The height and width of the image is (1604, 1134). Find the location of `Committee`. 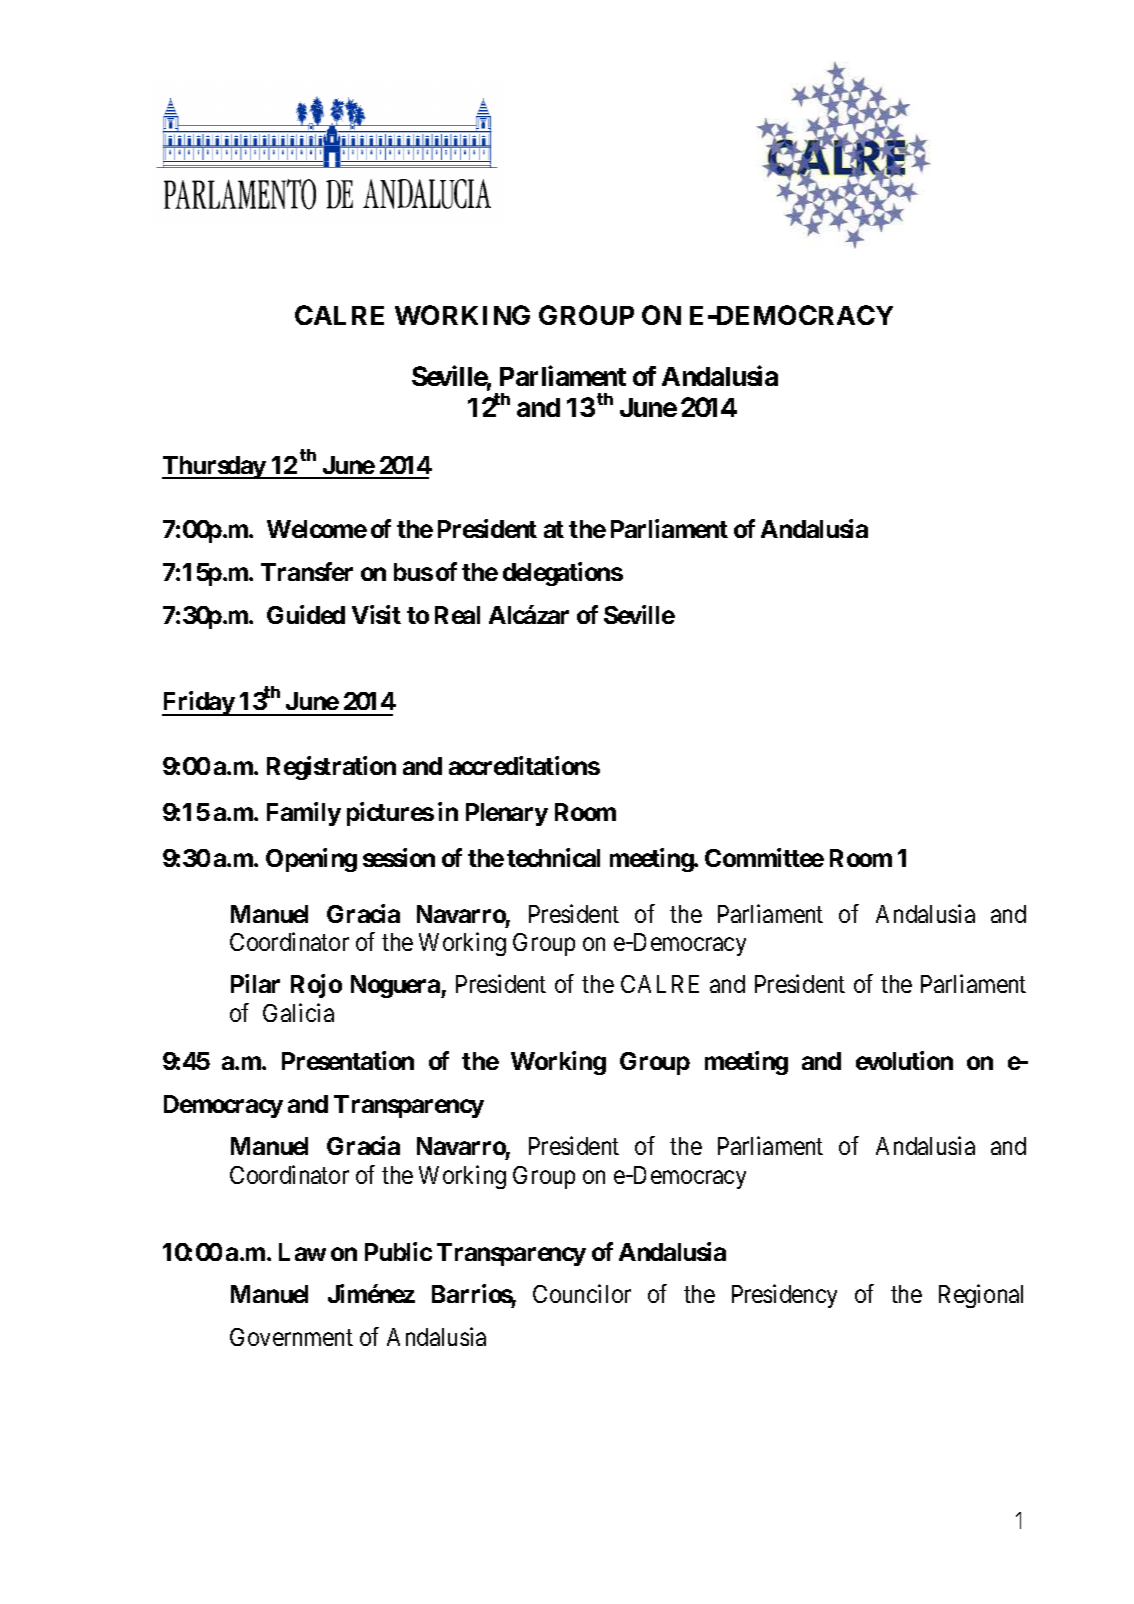

Committee is located at coordinates (764, 857).
